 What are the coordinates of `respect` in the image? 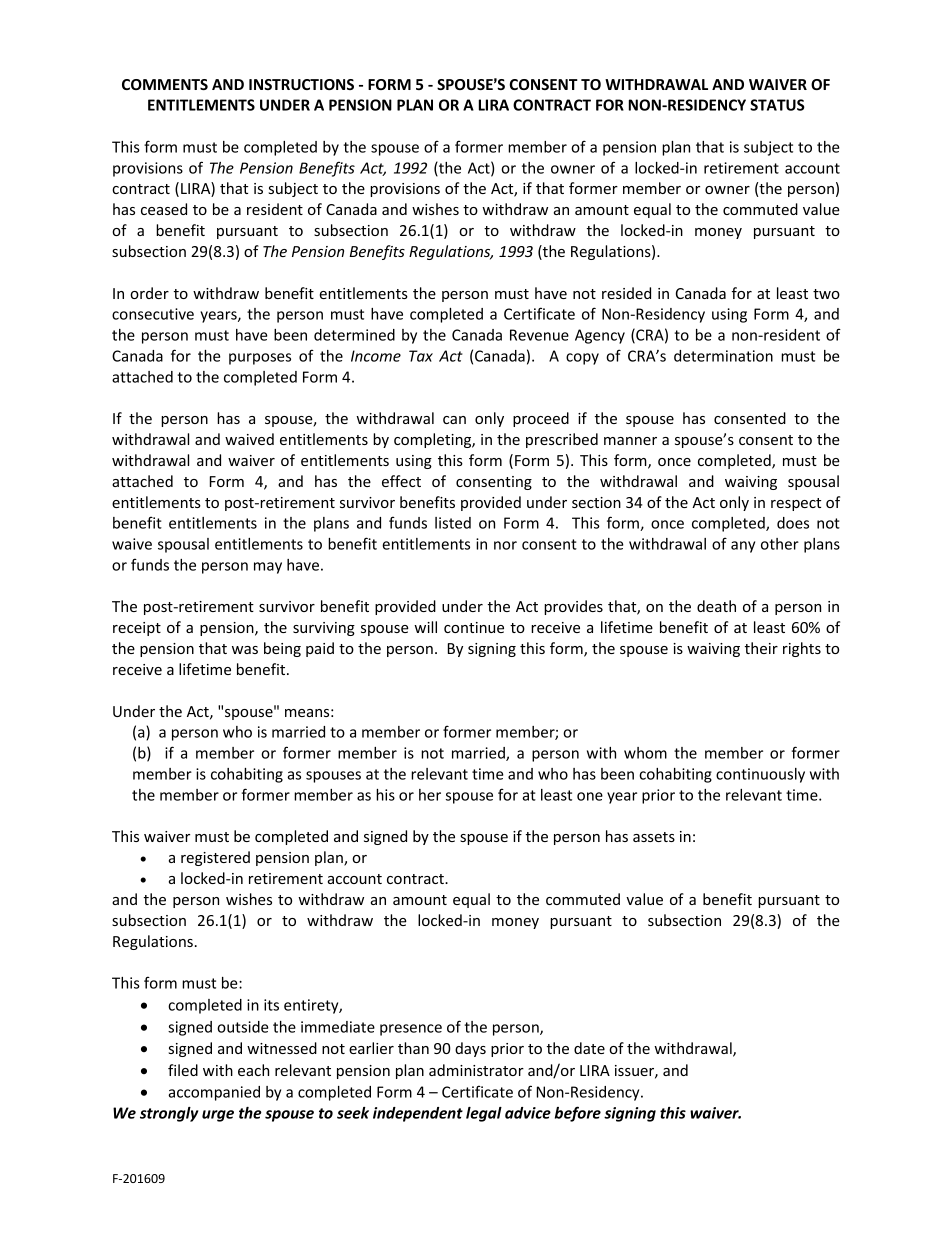 It's located at (796, 504).
